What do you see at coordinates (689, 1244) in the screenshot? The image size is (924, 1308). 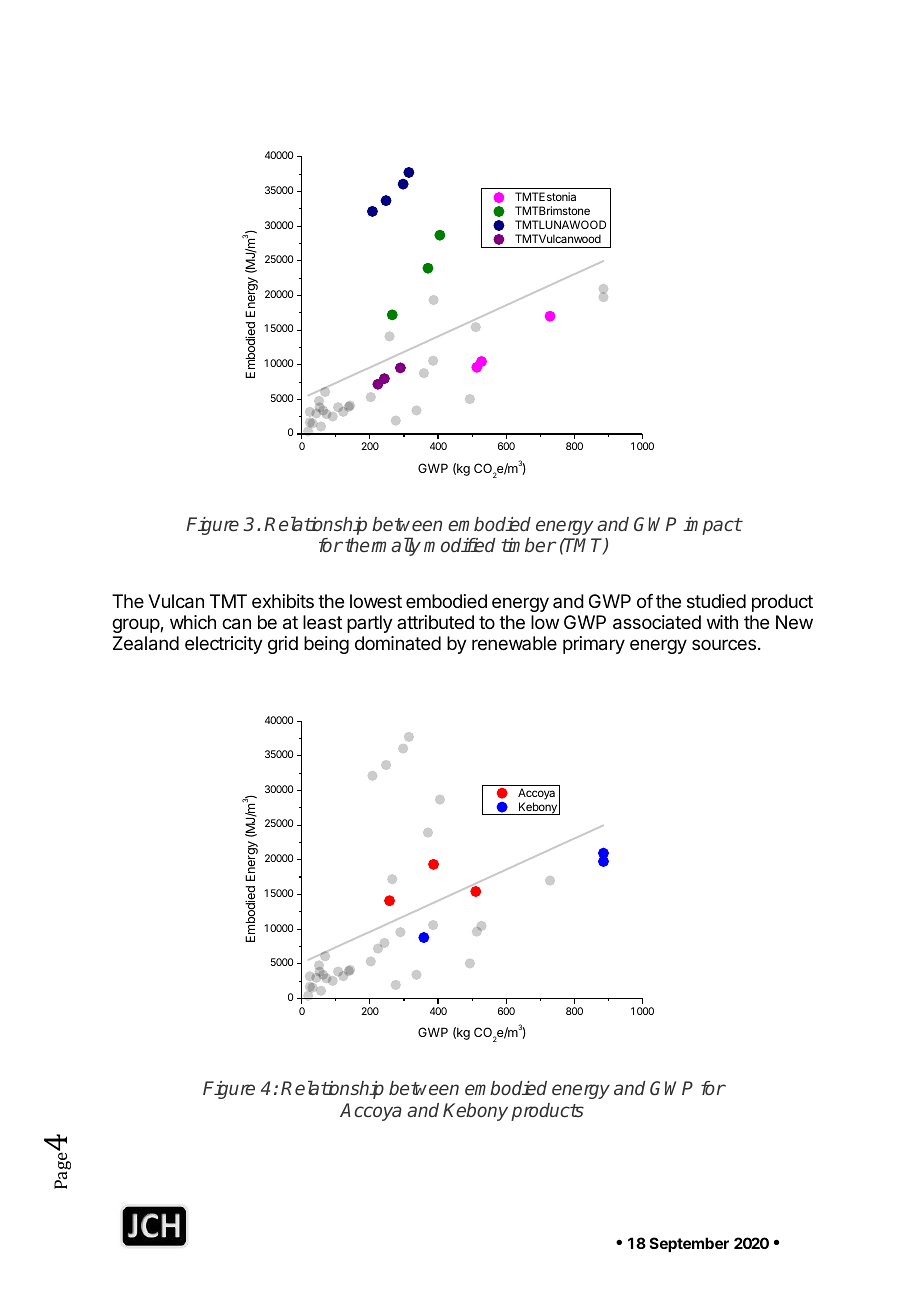 I see `September` at bounding box center [689, 1244].
